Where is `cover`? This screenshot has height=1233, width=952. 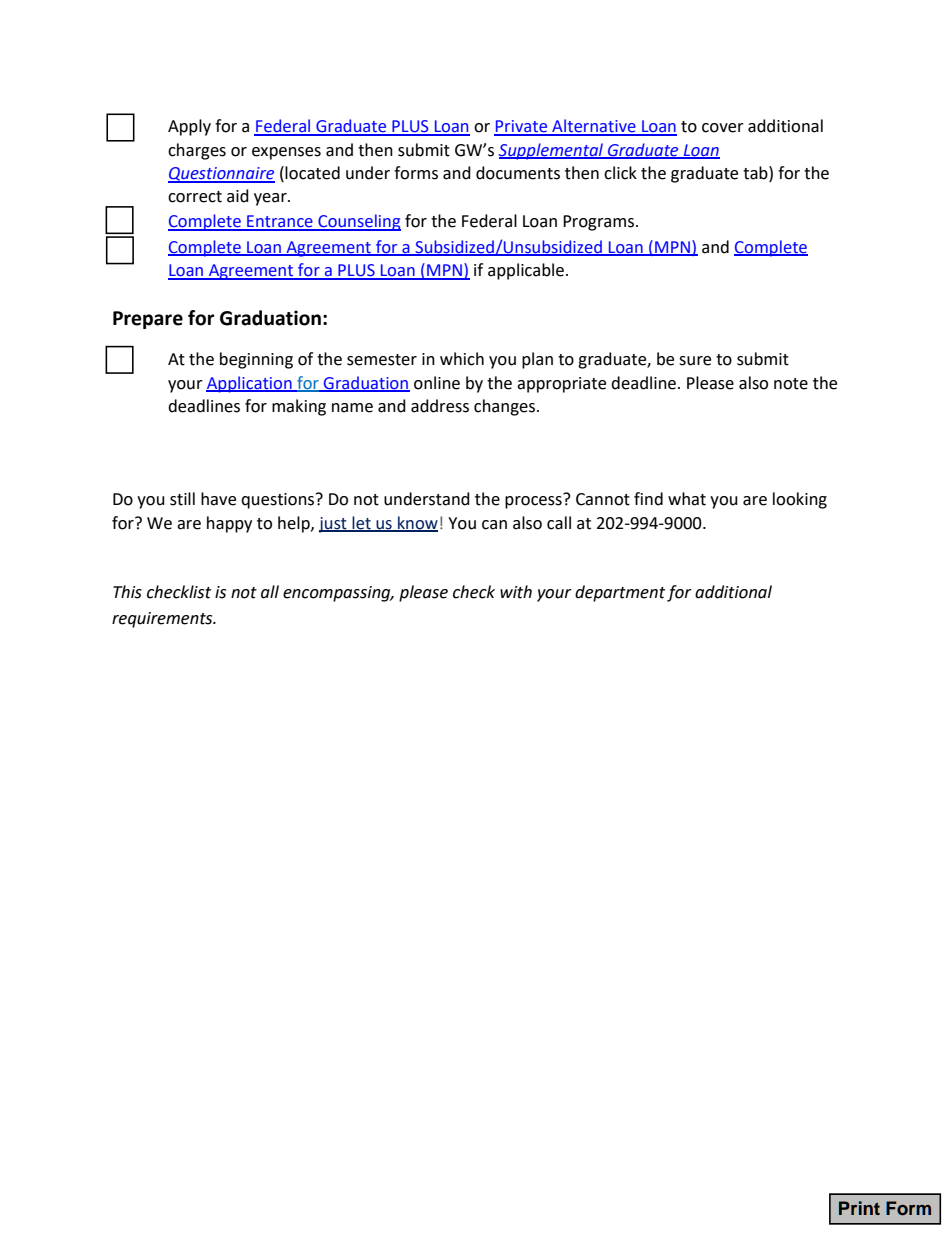
cover is located at coordinates (723, 128).
